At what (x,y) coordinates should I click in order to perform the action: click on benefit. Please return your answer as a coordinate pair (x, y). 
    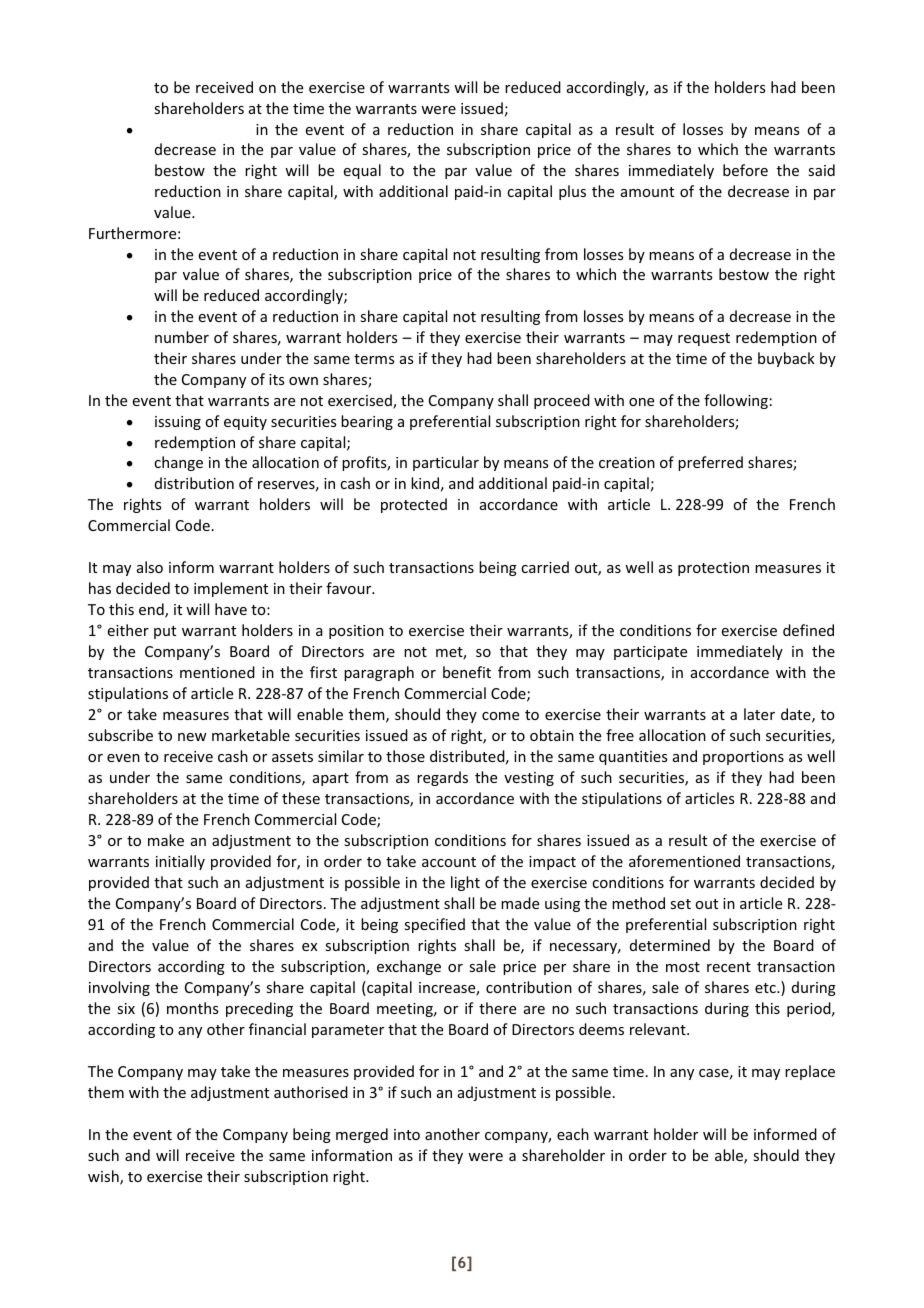
    Looking at the image, I should click on (467, 672).
